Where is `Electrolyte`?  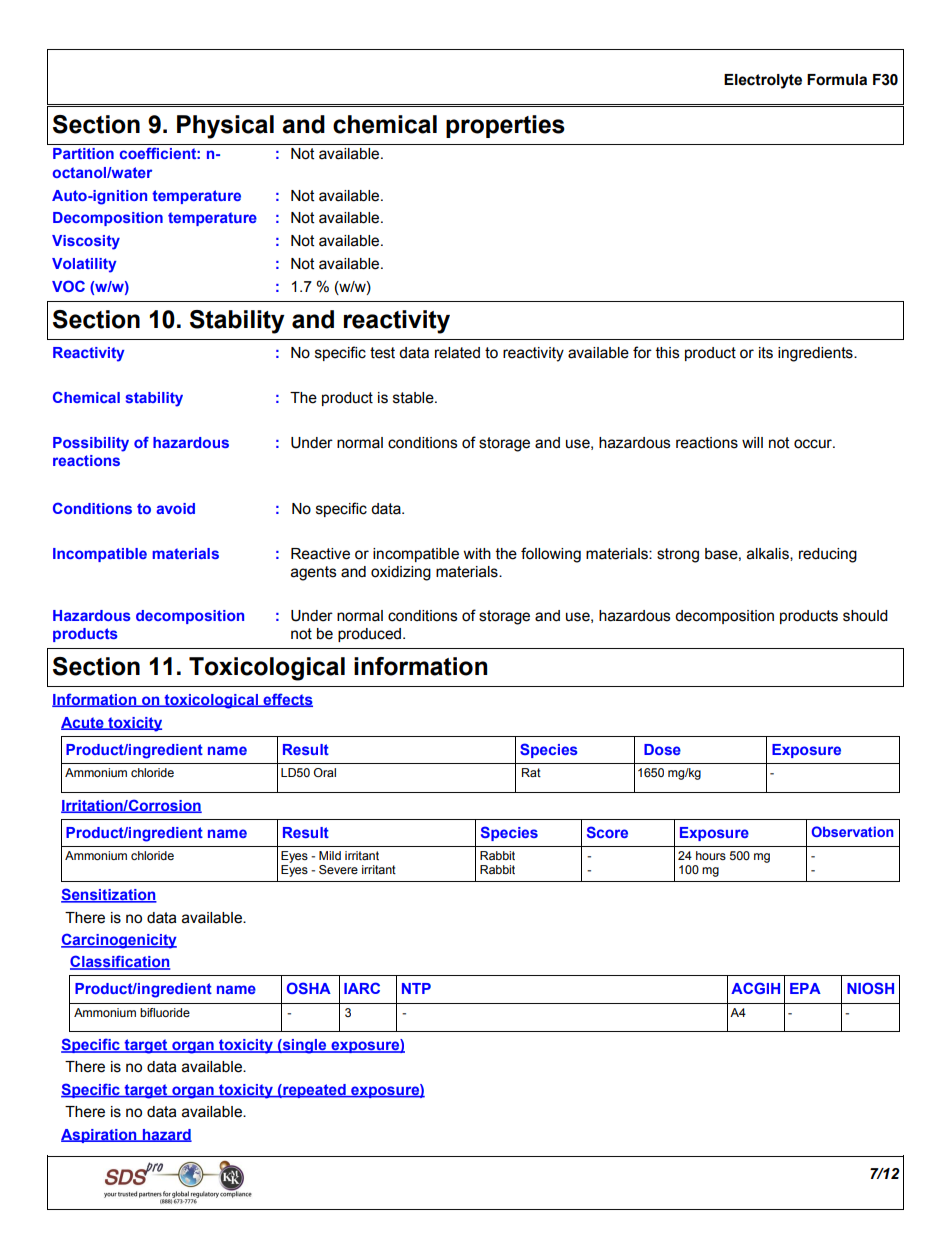
Electrolyte is located at coordinates (763, 81).
